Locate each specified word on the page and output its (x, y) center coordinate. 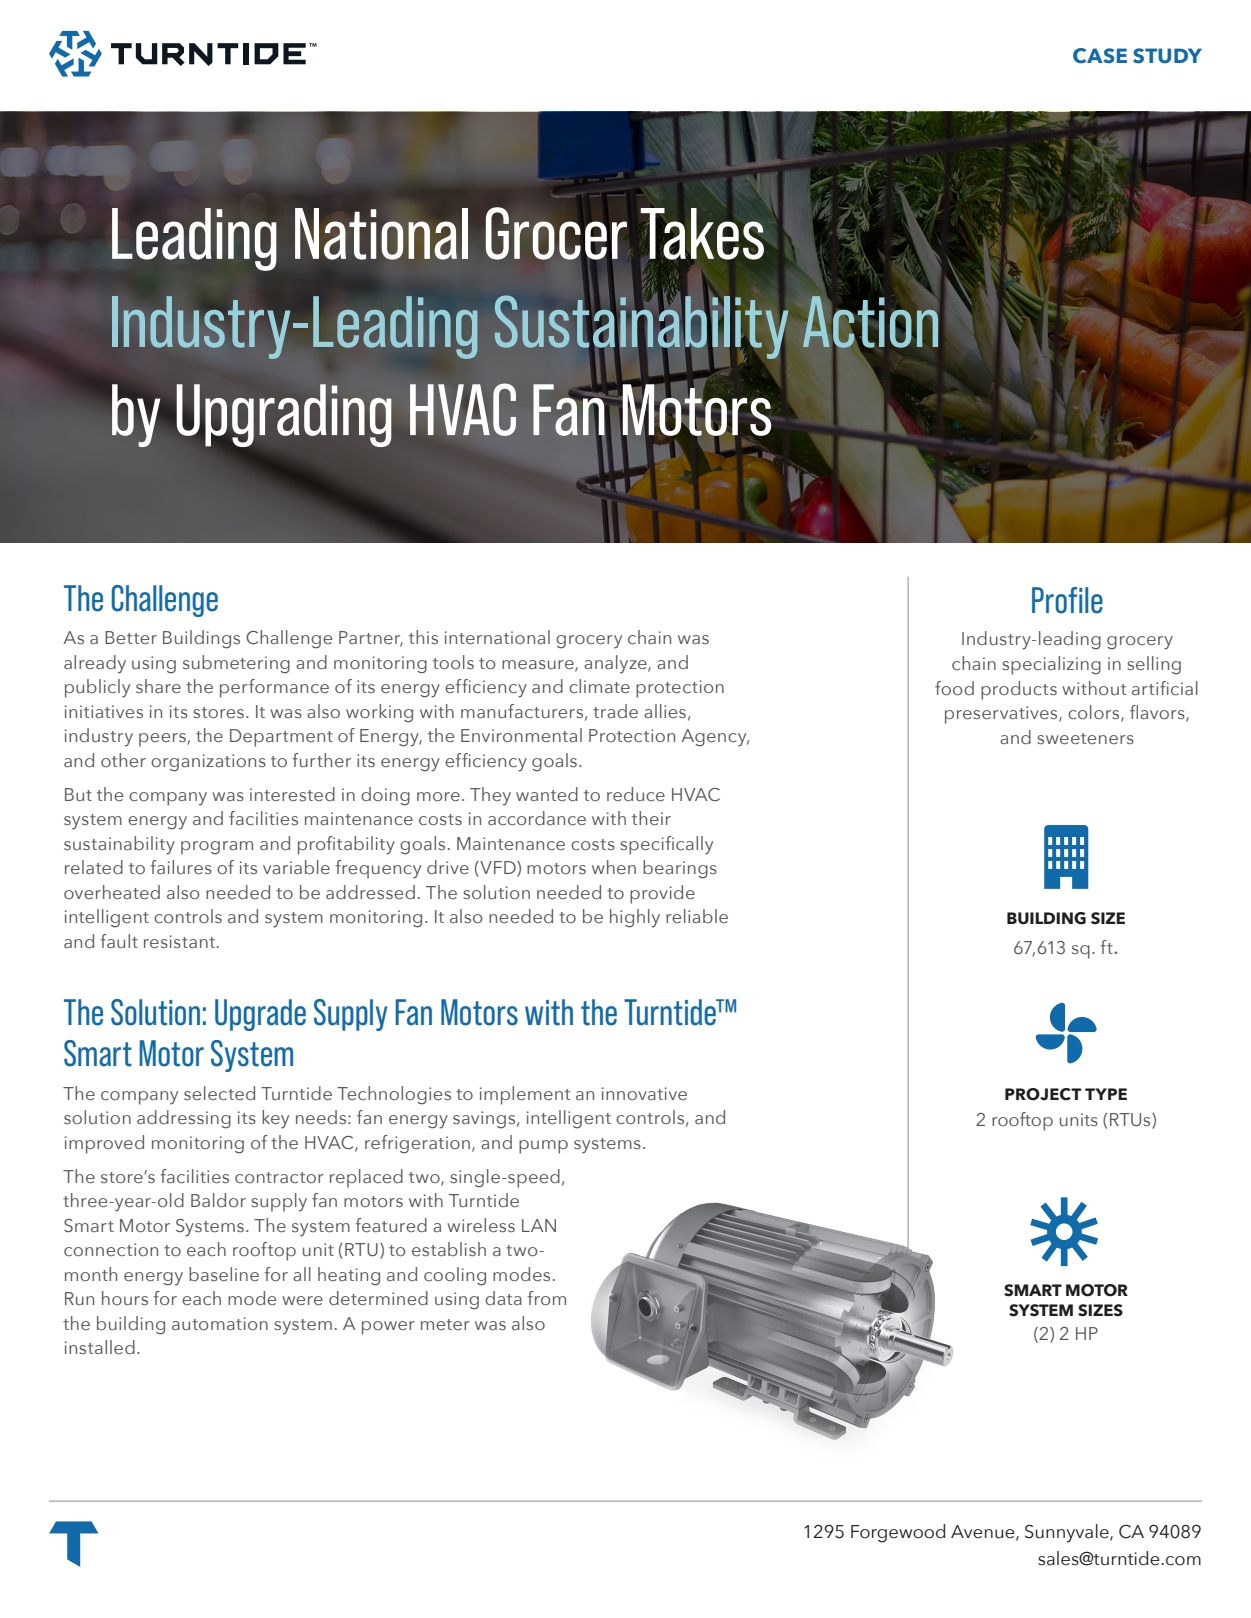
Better (131, 637)
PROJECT (1043, 1094)
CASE (1100, 56)
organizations (208, 763)
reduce (636, 794)
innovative (644, 1093)
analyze (616, 664)
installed (100, 1347)
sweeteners (1085, 739)
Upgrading (284, 415)
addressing (184, 1119)
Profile (1067, 600)
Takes (702, 234)
